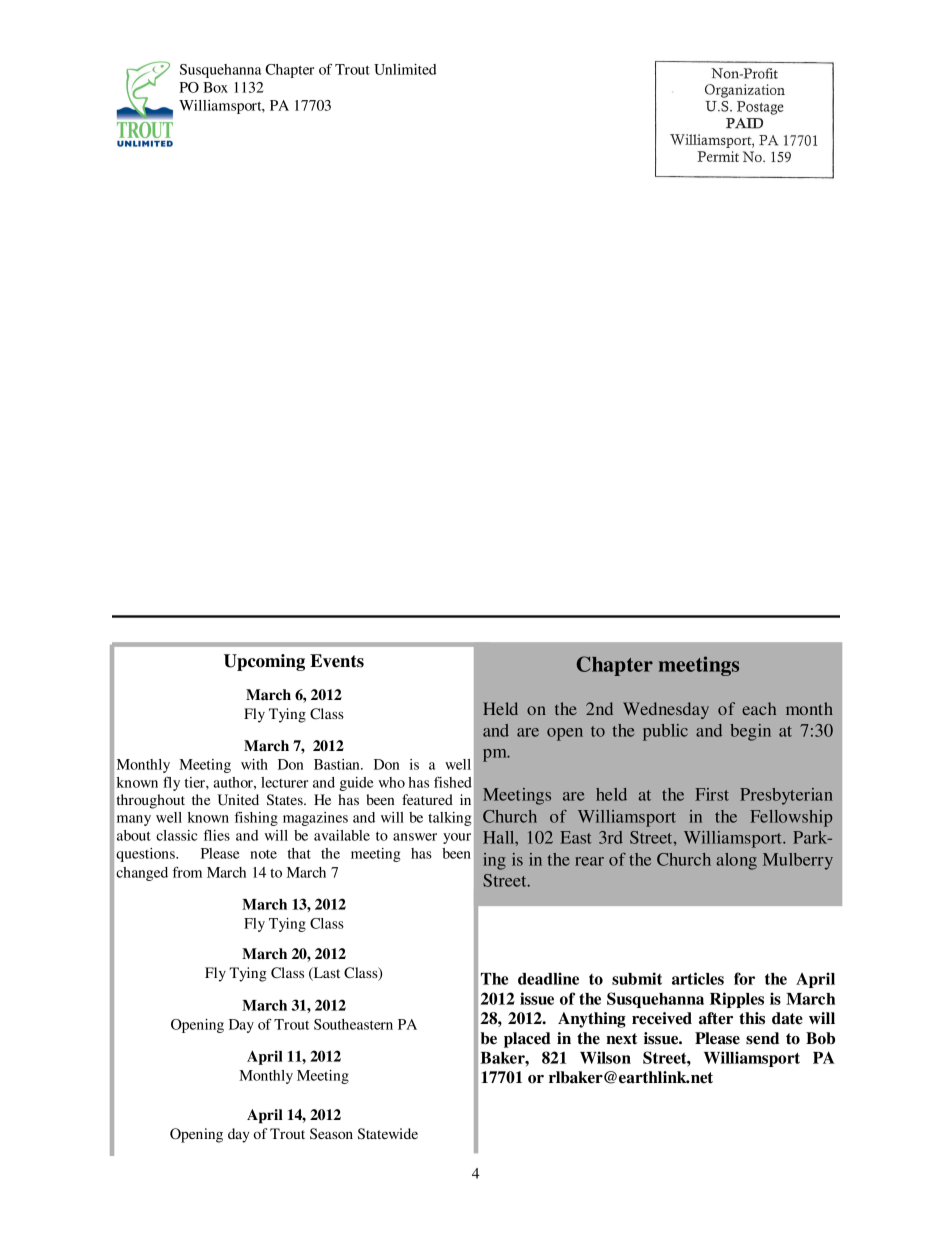 The image size is (952, 1233). What do you see at coordinates (215, 87) in the screenshot?
I see `Box` at bounding box center [215, 87].
